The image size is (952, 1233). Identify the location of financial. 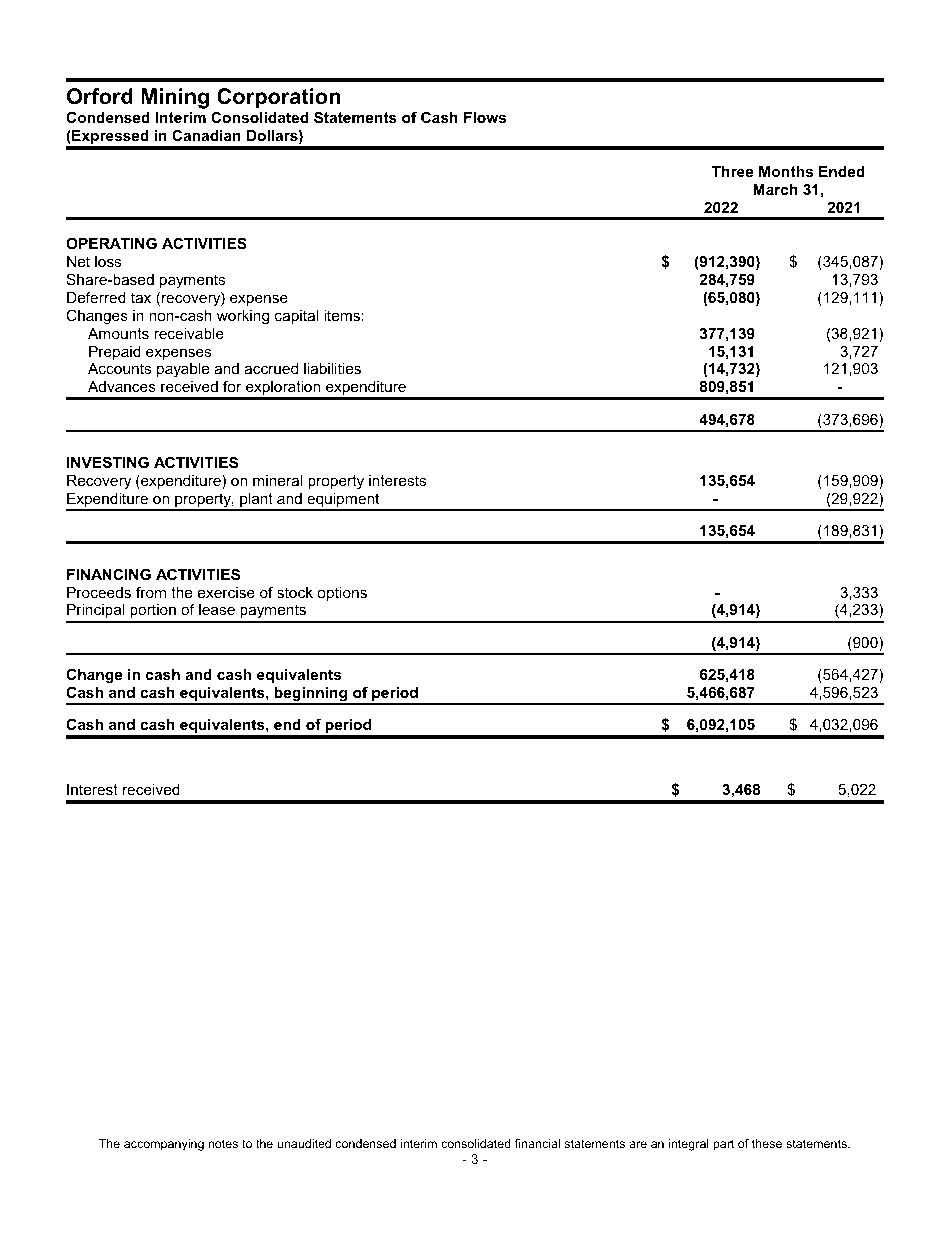
(537, 1143).
